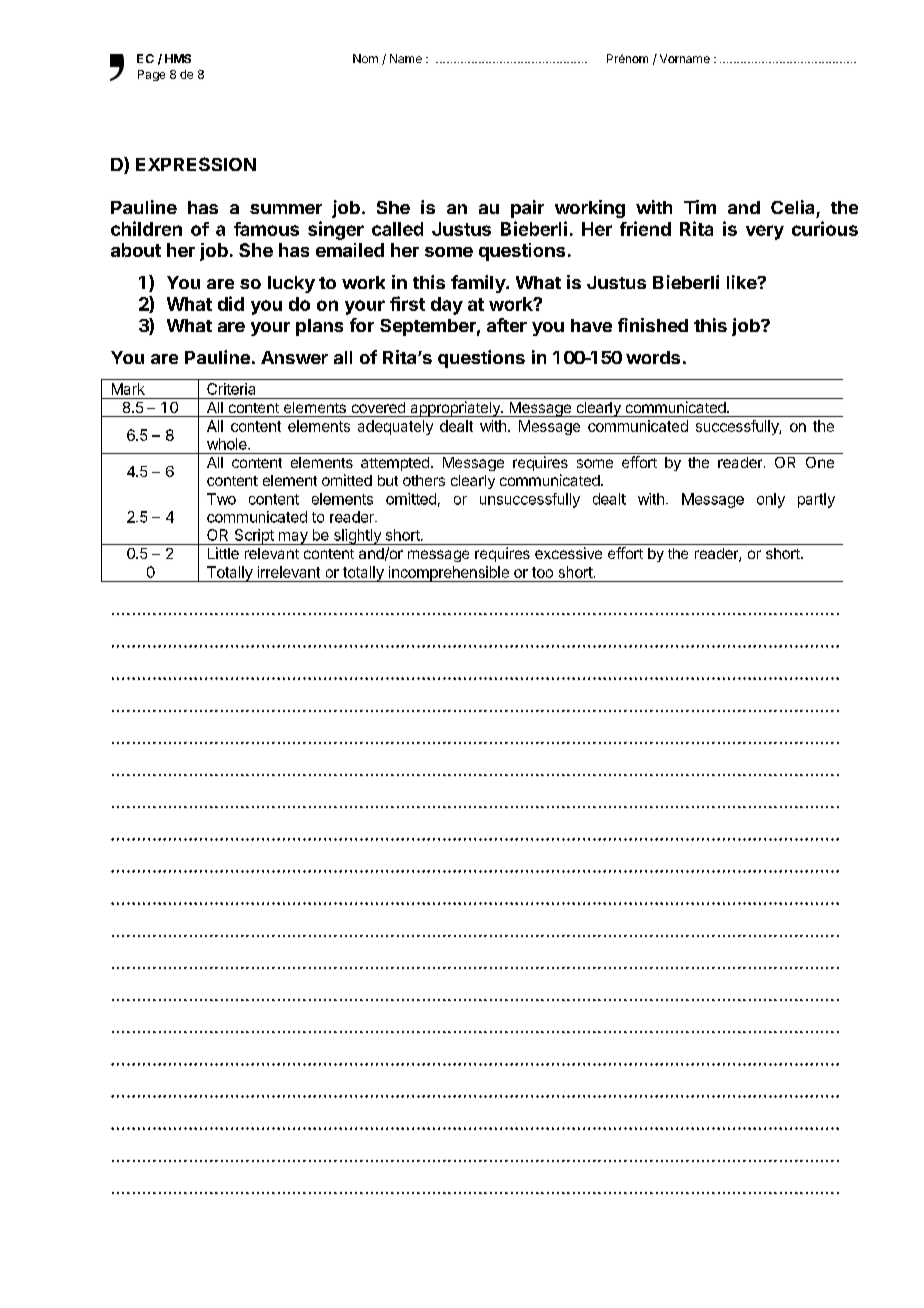 The image size is (924, 1308). I want to click on Little, so click(223, 553).
